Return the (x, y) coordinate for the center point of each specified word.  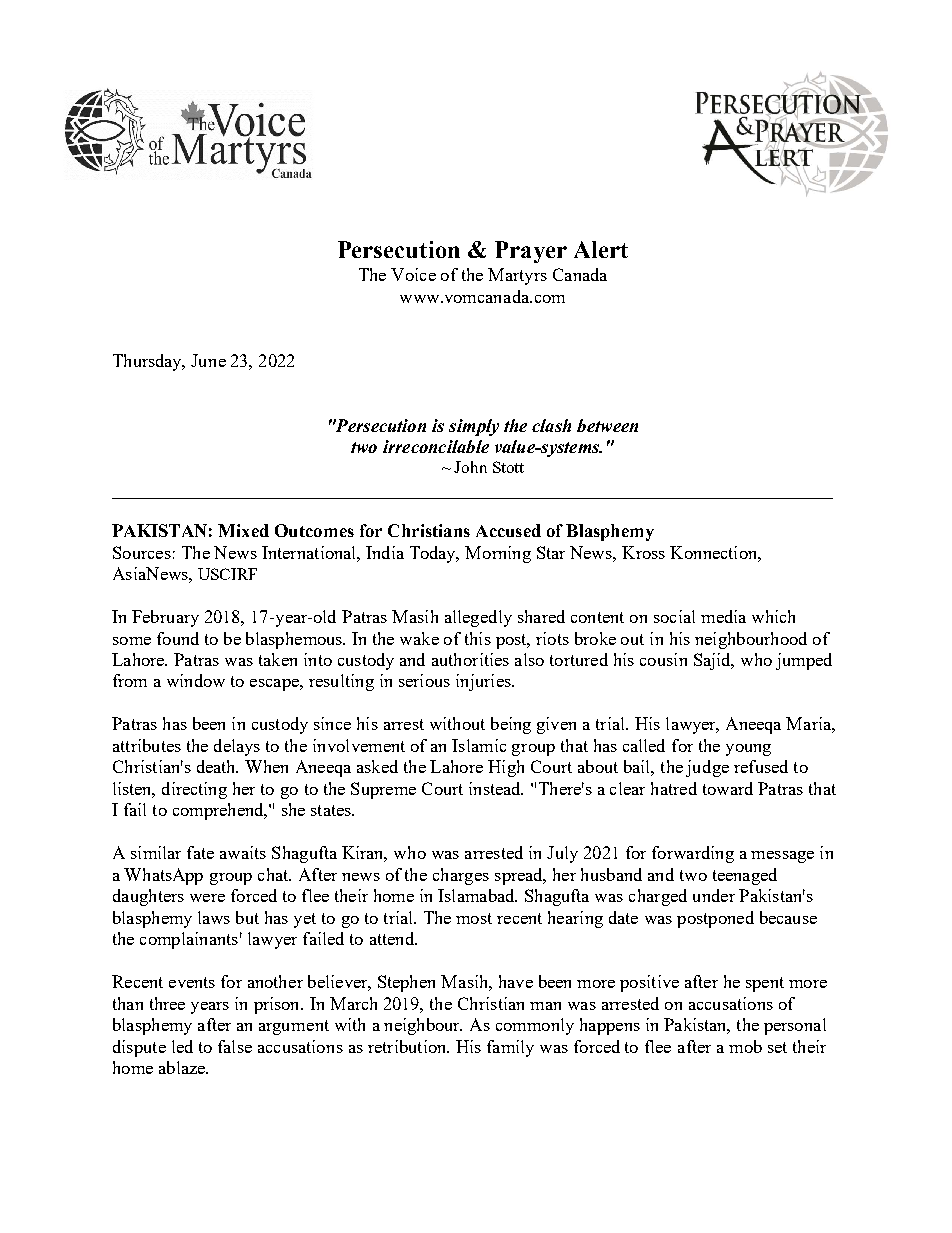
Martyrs (517, 276)
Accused (508, 530)
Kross (643, 552)
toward (728, 788)
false (235, 1046)
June (208, 360)
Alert (601, 249)
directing (194, 790)
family (510, 1048)
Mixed (243, 530)
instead (496, 788)
